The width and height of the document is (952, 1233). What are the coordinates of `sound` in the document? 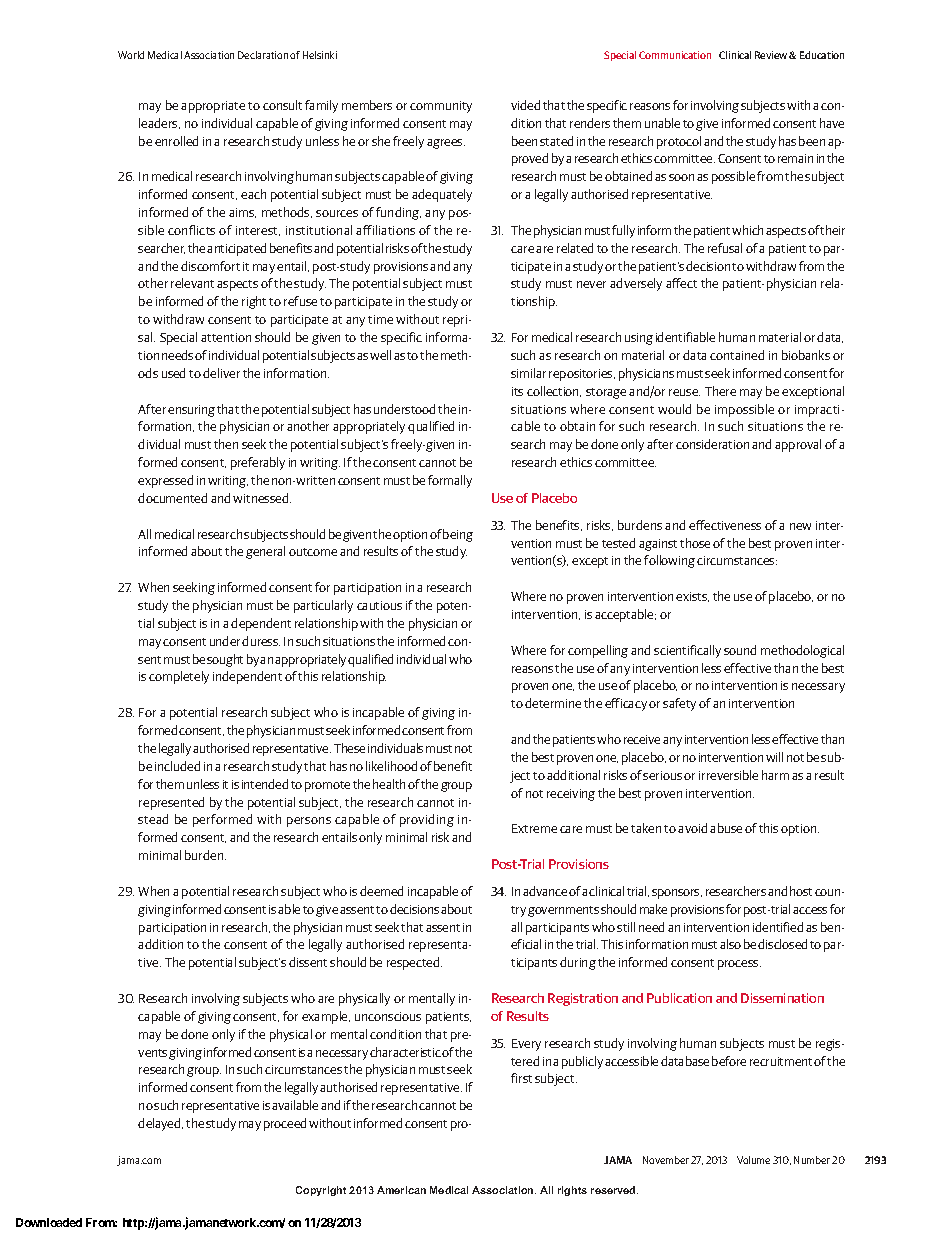 It's located at (740, 650).
